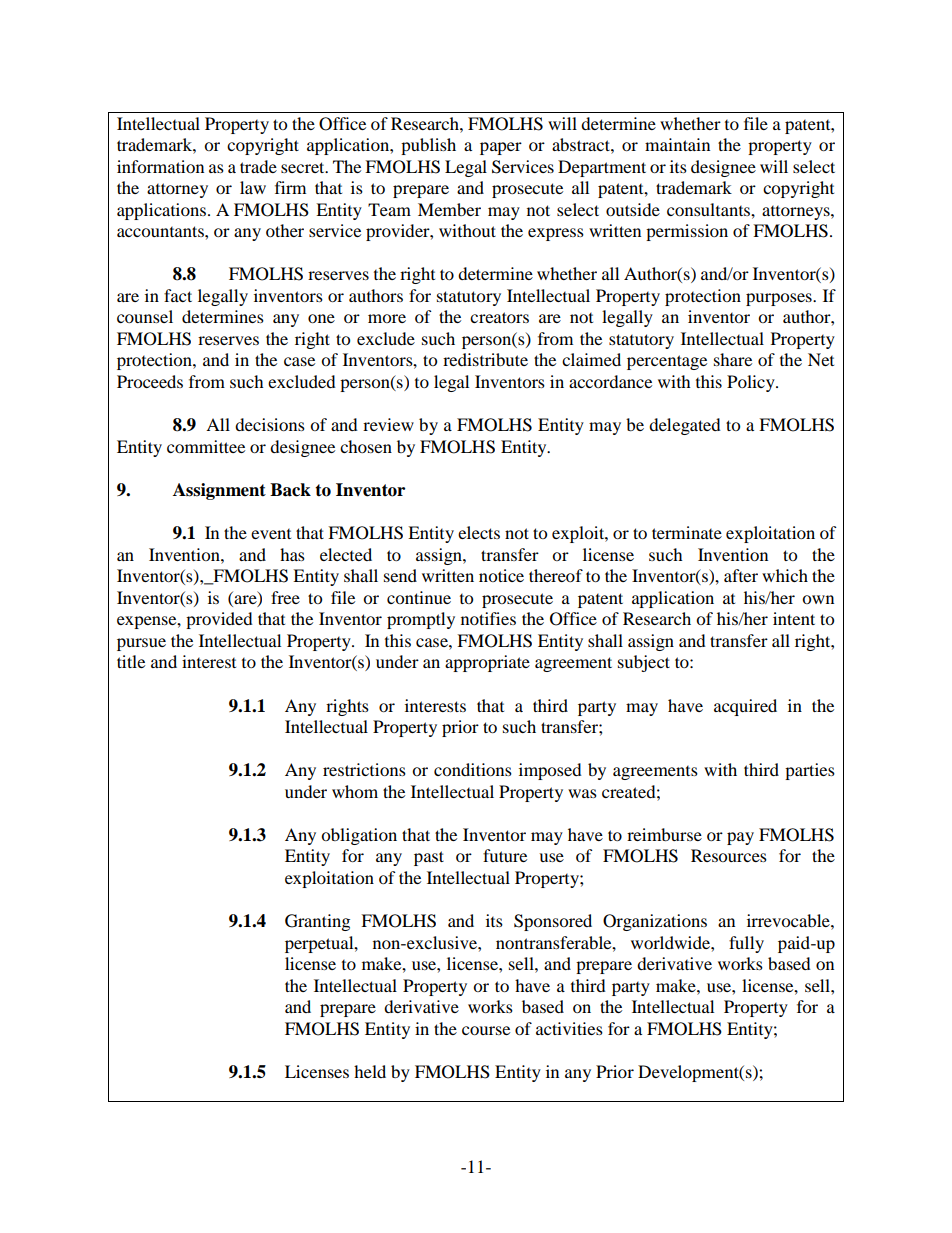 This screenshot has height=1233, width=952. What do you see at coordinates (501, 148) in the screenshot?
I see `paper` at bounding box center [501, 148].
